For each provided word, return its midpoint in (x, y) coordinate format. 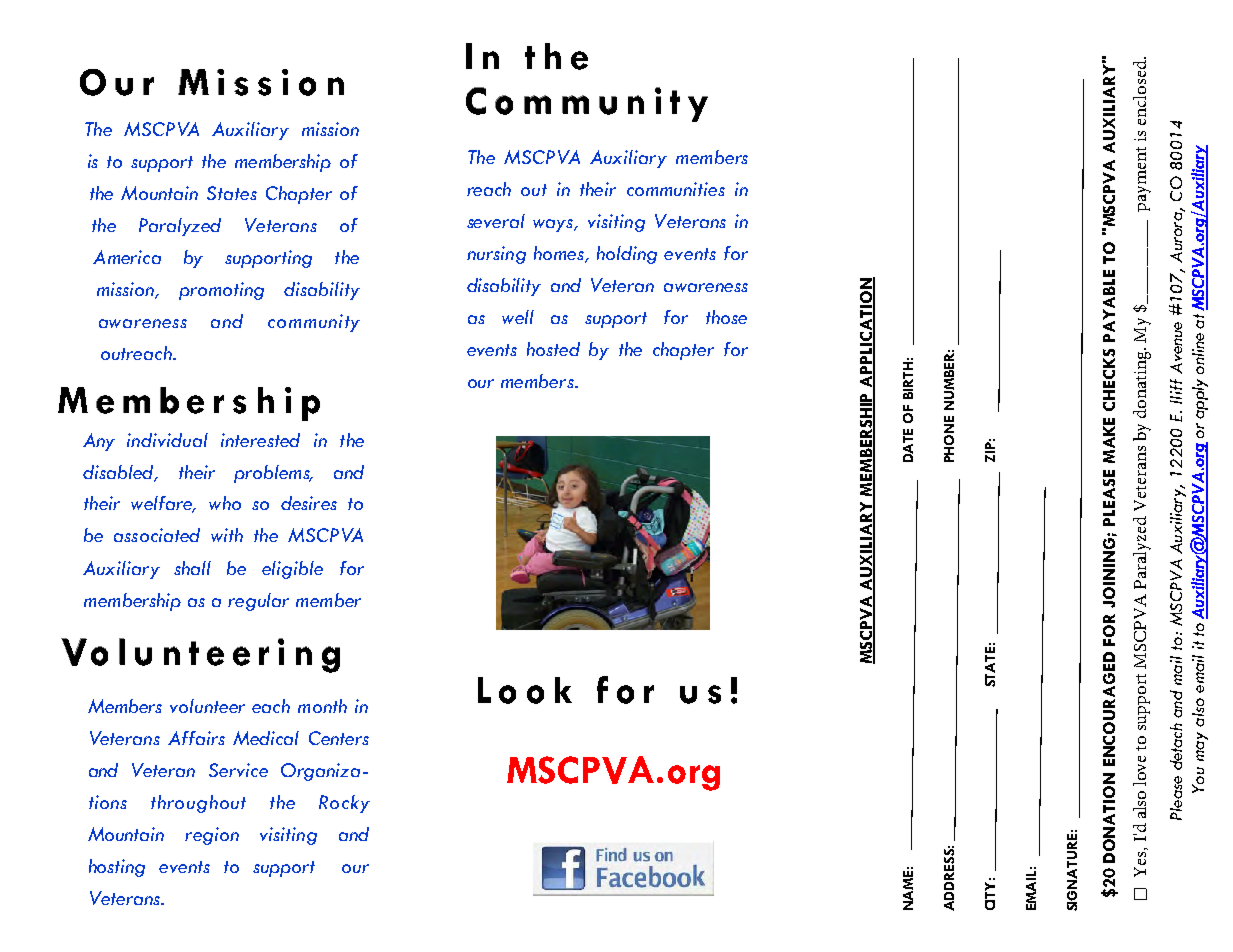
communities (676, 189)
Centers (339, 738)
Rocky (344, 804)
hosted (553, 349)
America (127, 257)
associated (157, 535)
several (496, 221)
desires (309, 503)
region (212, 836)
